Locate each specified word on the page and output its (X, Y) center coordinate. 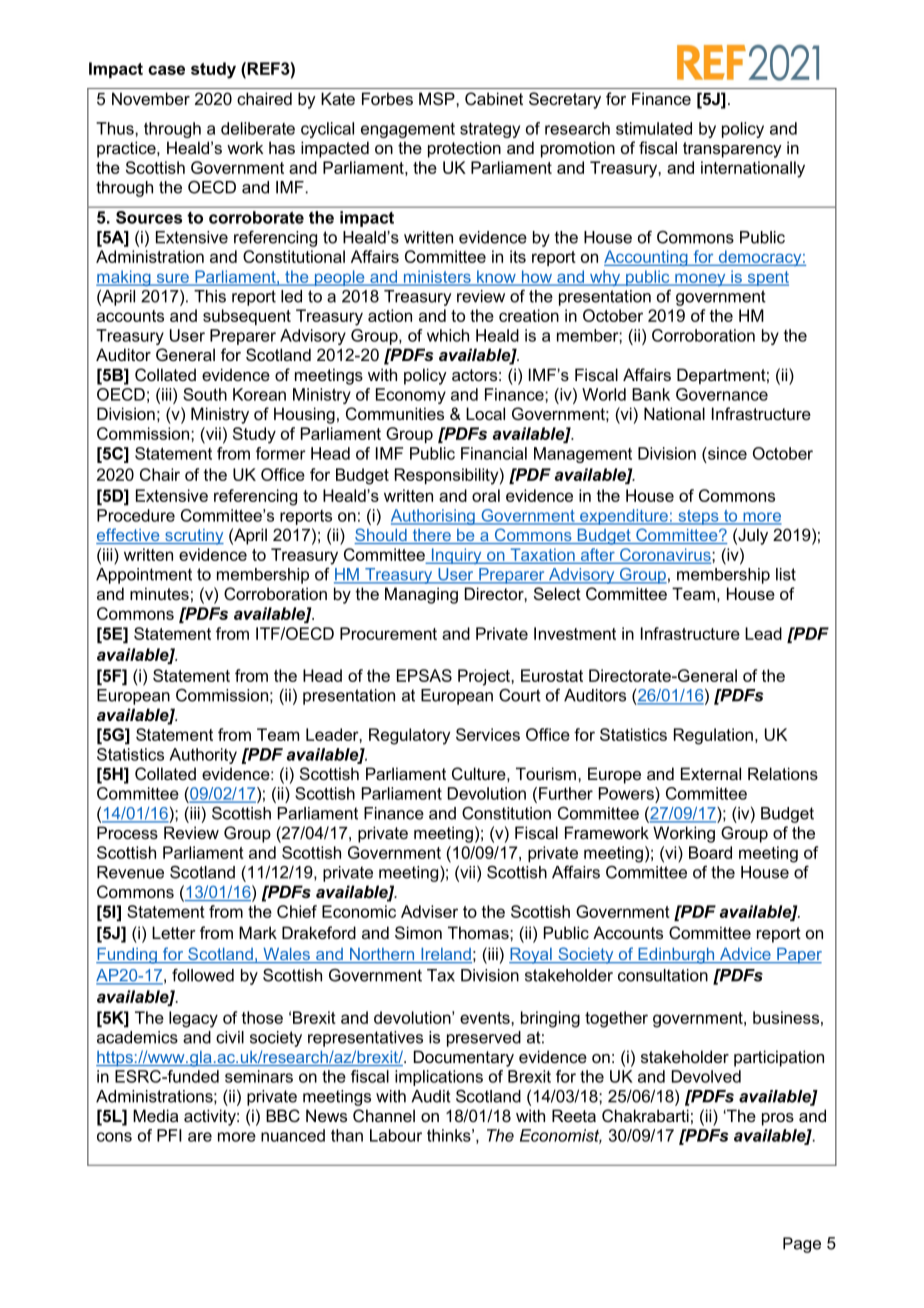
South (205, 394)
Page (802, 1245)
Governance (722, 394)
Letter (174, 932)
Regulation (713, 736)
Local (485, 413)
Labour (396, 1135)
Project (485, 677)
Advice (745, 955)
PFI (169, 1135)
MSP (438, 98)
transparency (732, 150)
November (151, 98)
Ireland (445, 955)
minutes (159, 593)
